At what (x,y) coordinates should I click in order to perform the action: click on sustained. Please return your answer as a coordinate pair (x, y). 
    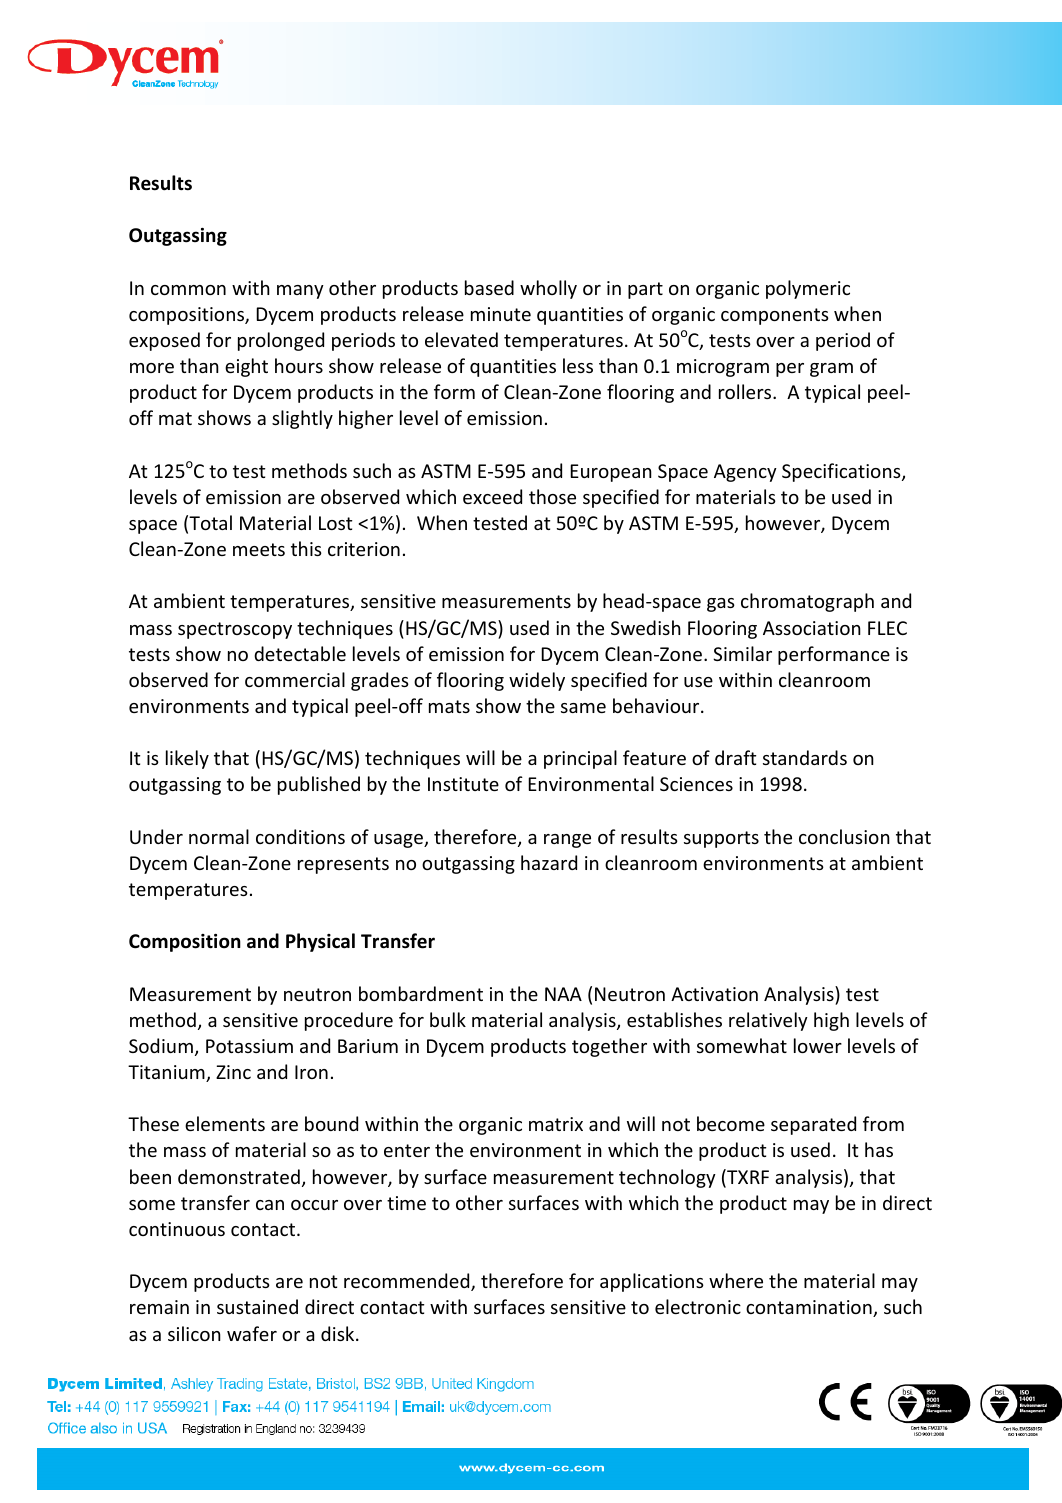
    Looking at the image, I should click on (257, 1306).
